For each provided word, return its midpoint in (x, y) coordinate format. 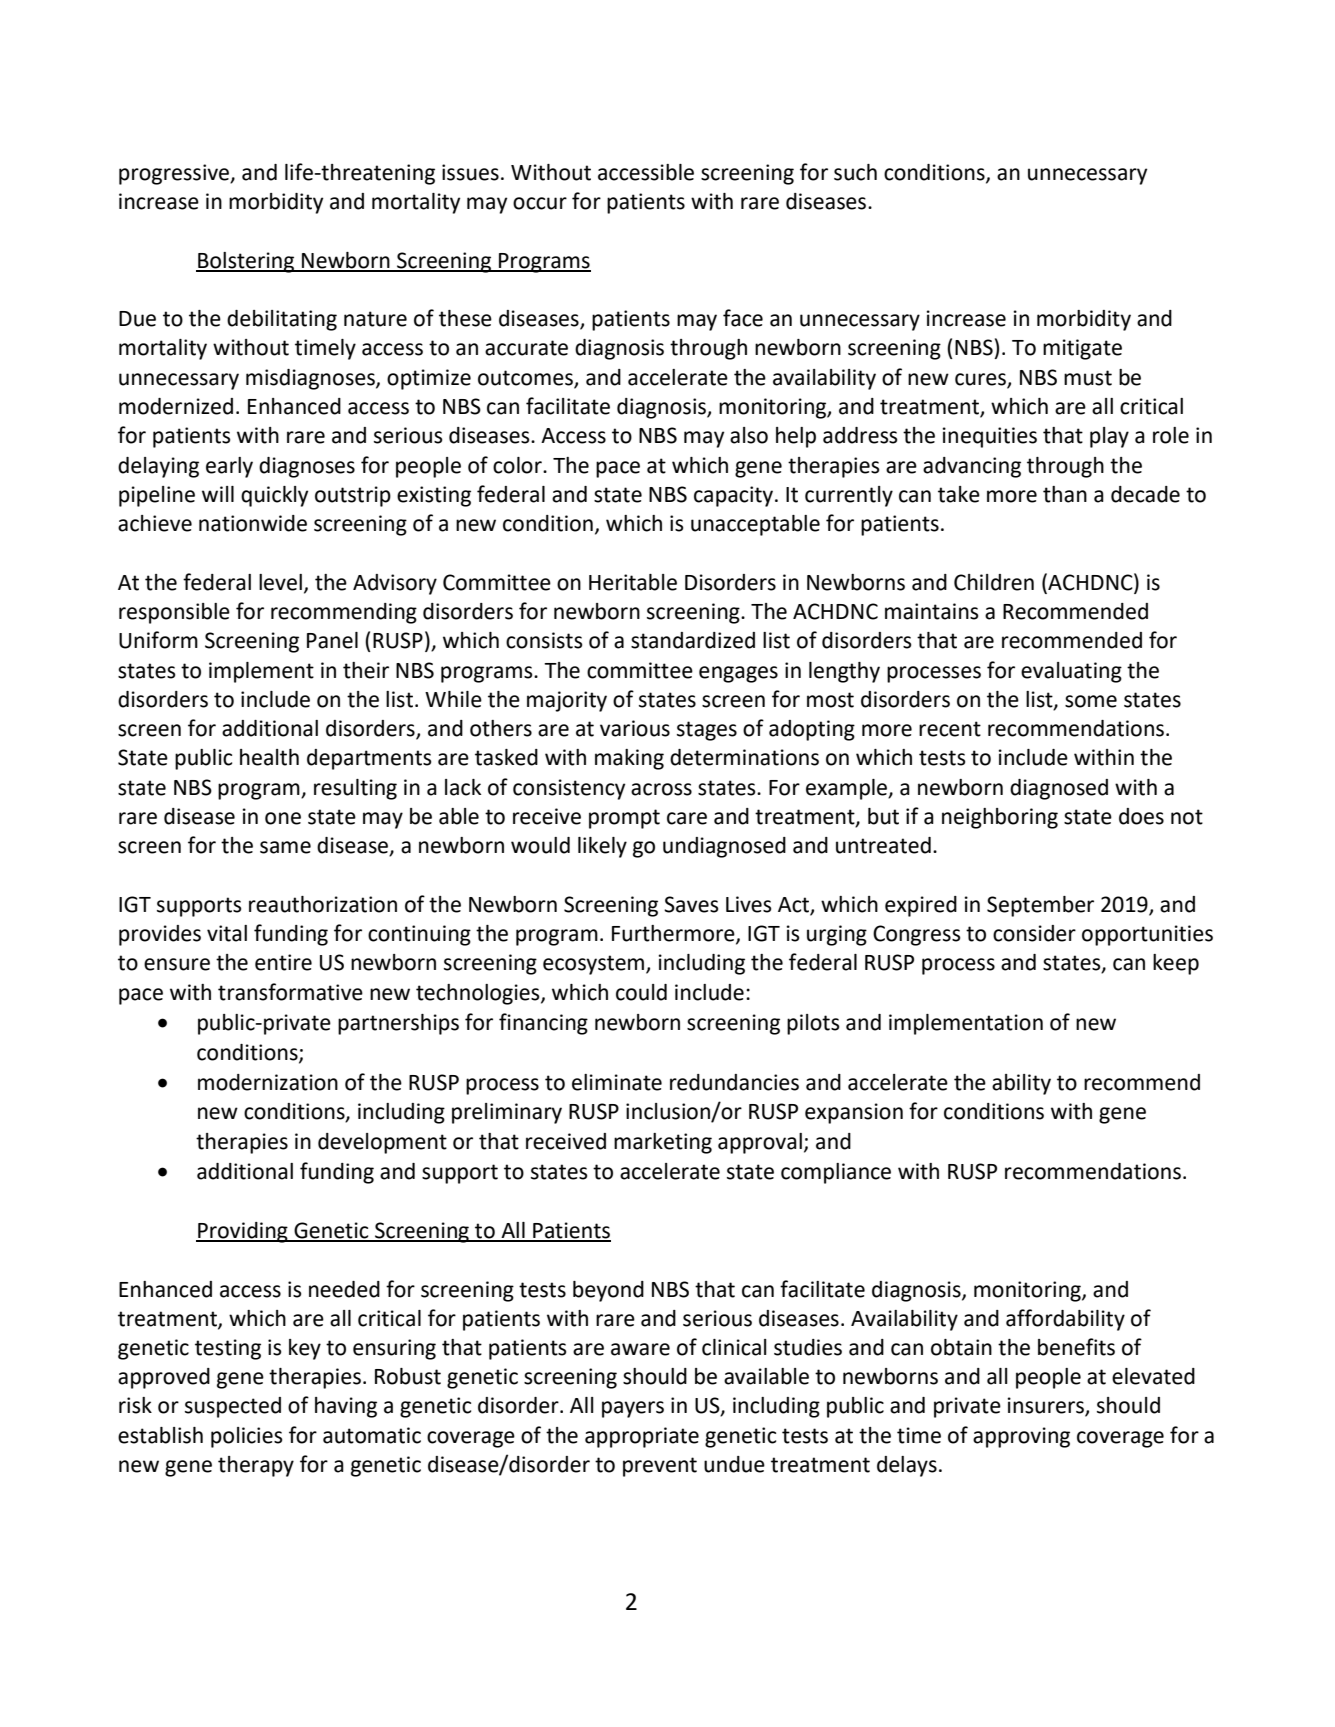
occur (540, 203)
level (280, 582)
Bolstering (246, 262)
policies (246, 1437)
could (641, 992)
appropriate (642, 1437)
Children (994, 582)
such (855, 172)
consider (1034, 933)
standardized (693, 640)
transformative (290, 992)
